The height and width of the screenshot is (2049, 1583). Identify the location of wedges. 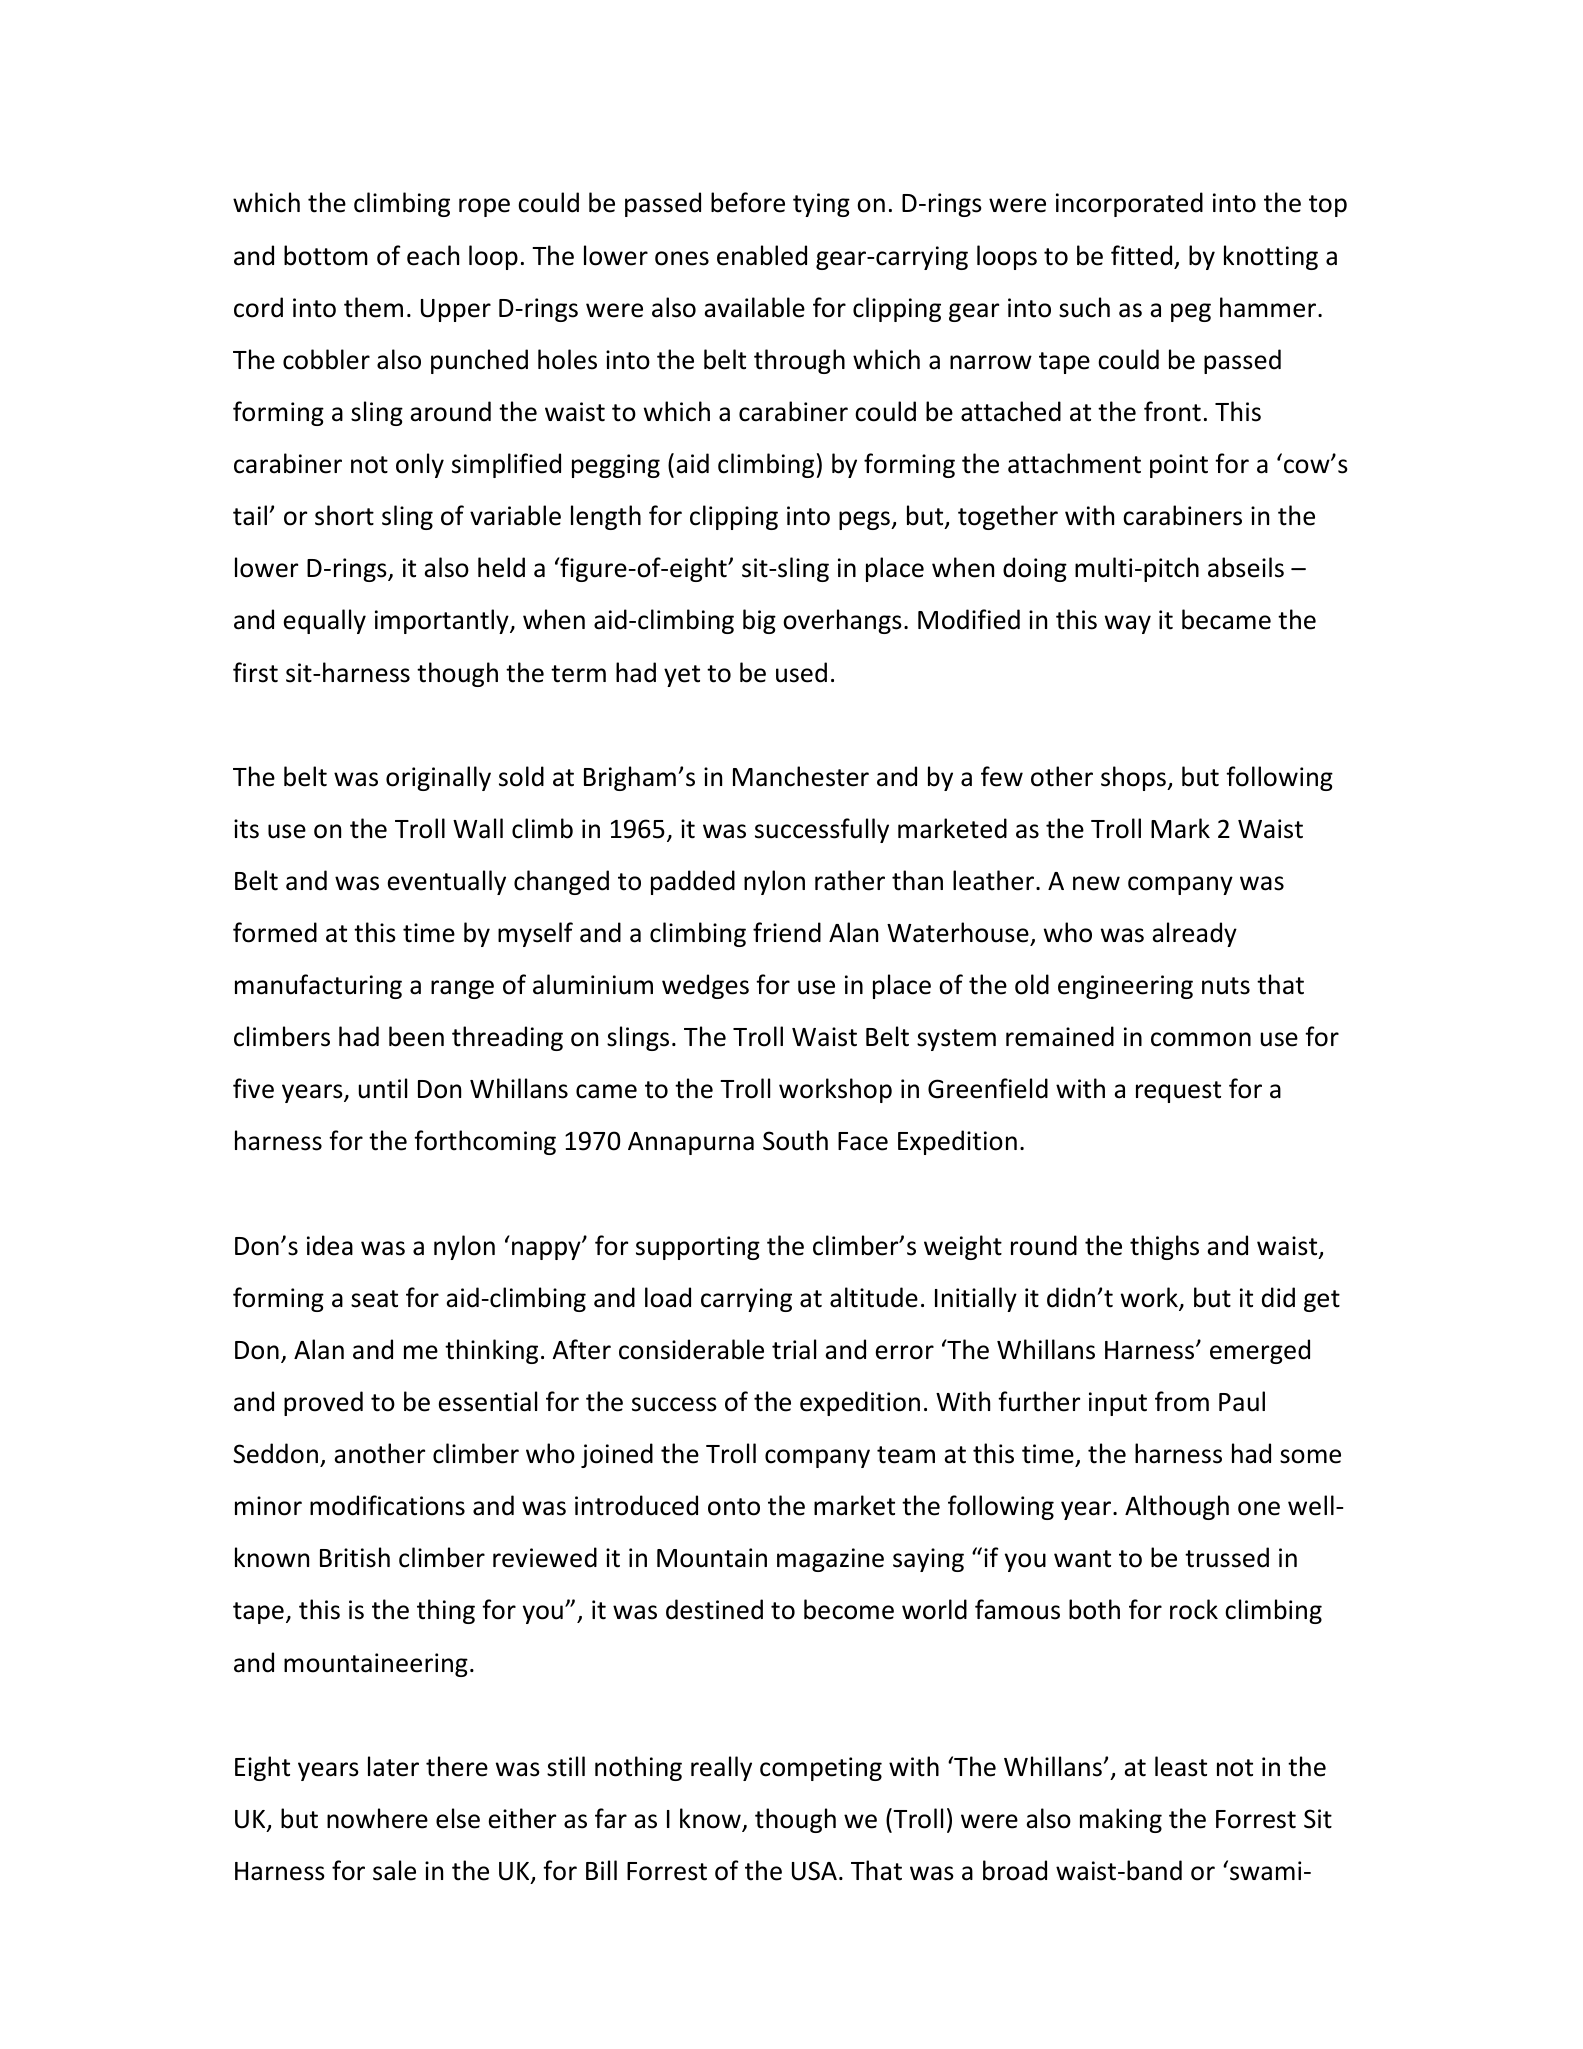
(705, 986).
